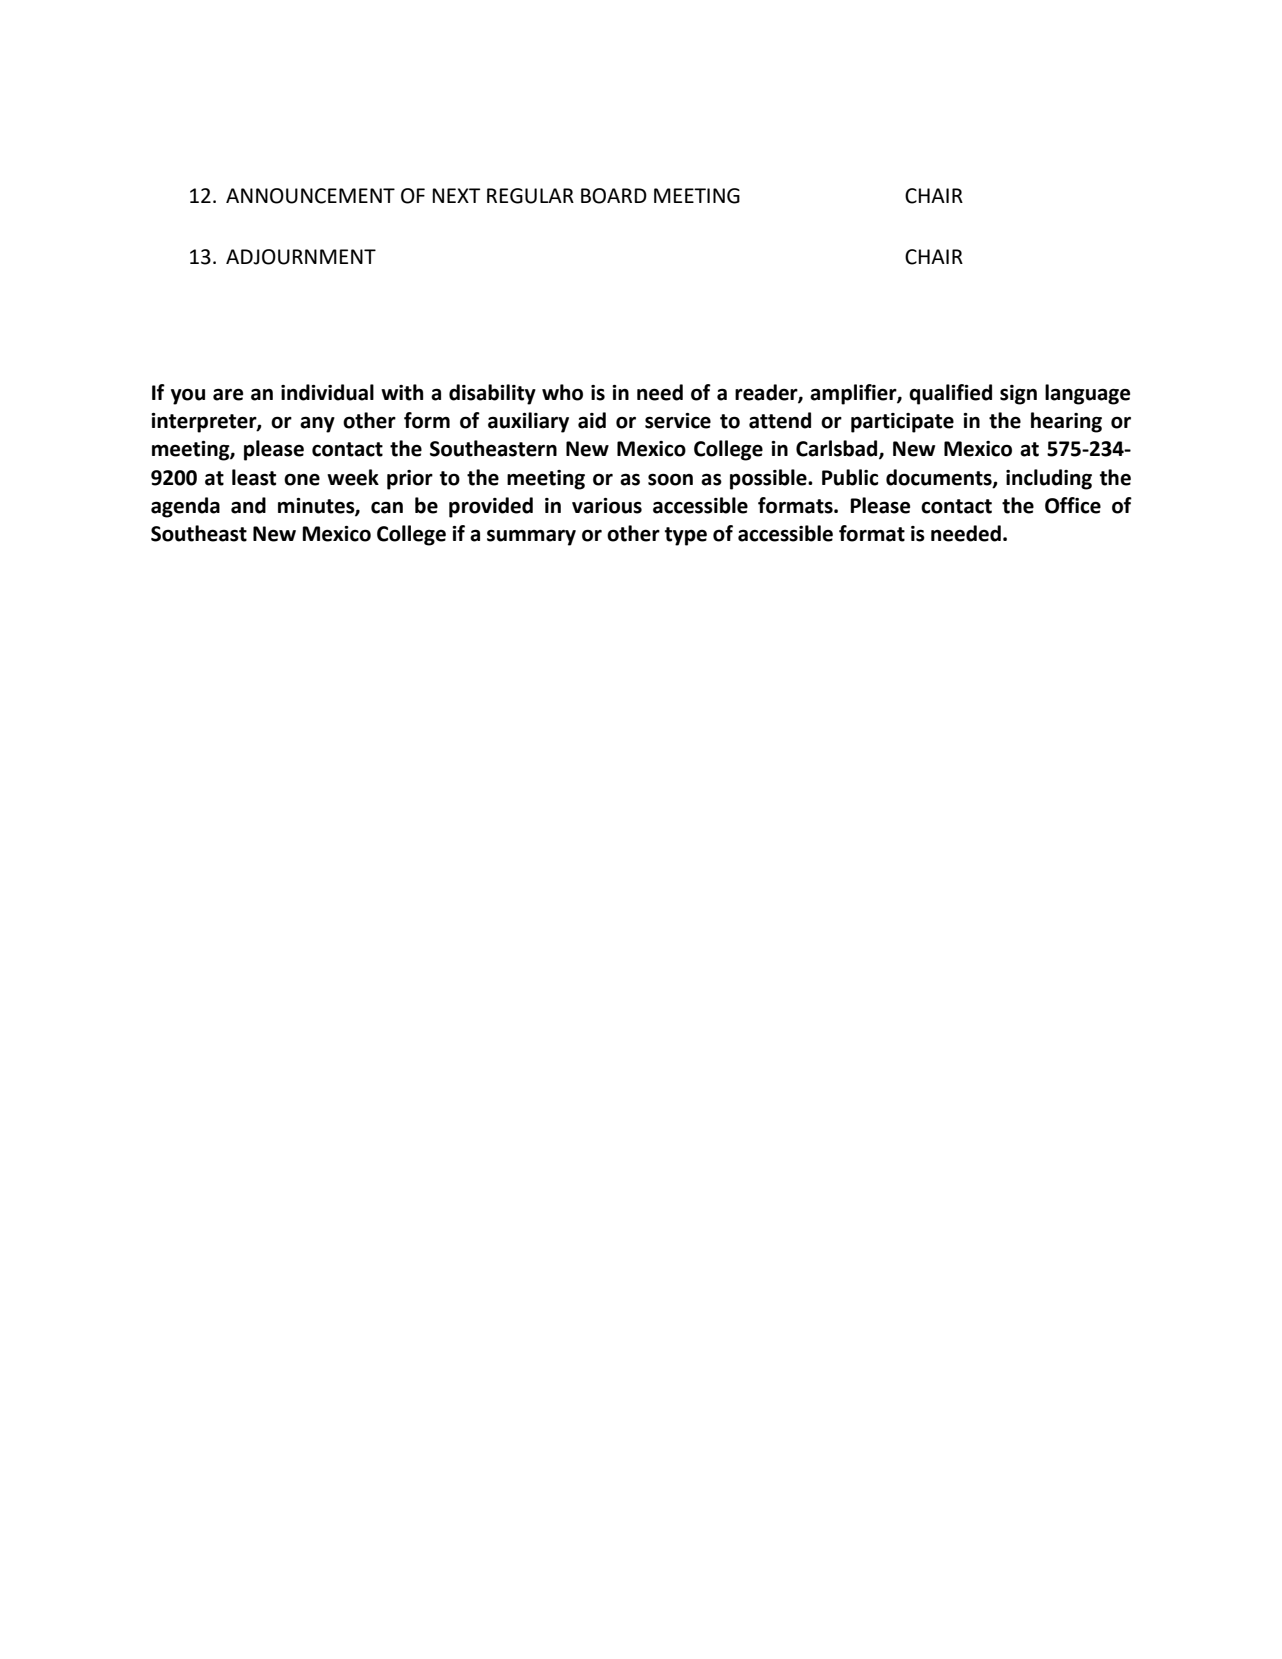 Image resolution: width=1282 pixels, height=1659 pixels. What do you see at coordinates (310, 196) in the screenshot?
I see `ANNOUNCEMENT` at bounding box center [310, 196].
